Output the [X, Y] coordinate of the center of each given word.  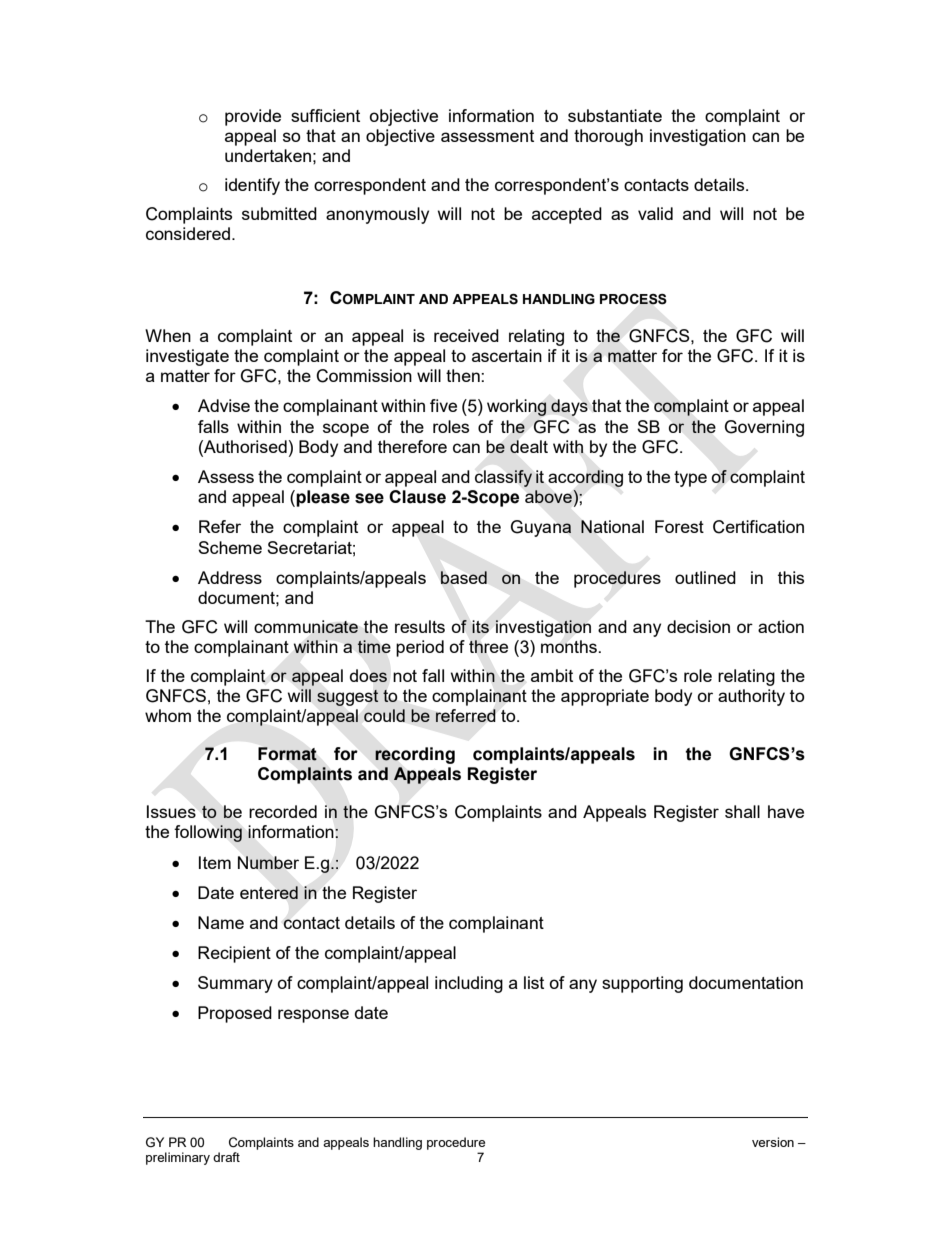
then [464, 375]
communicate [306, 626]
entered [269, 892]
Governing [764, 428]
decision [698, 626]
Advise [224, 405]
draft [226, 1157]
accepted [567, 215]
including [469, 984]
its [480, 626]
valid [655, 213]
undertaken [268, 155]
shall [742, 811]
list [534, 982]
